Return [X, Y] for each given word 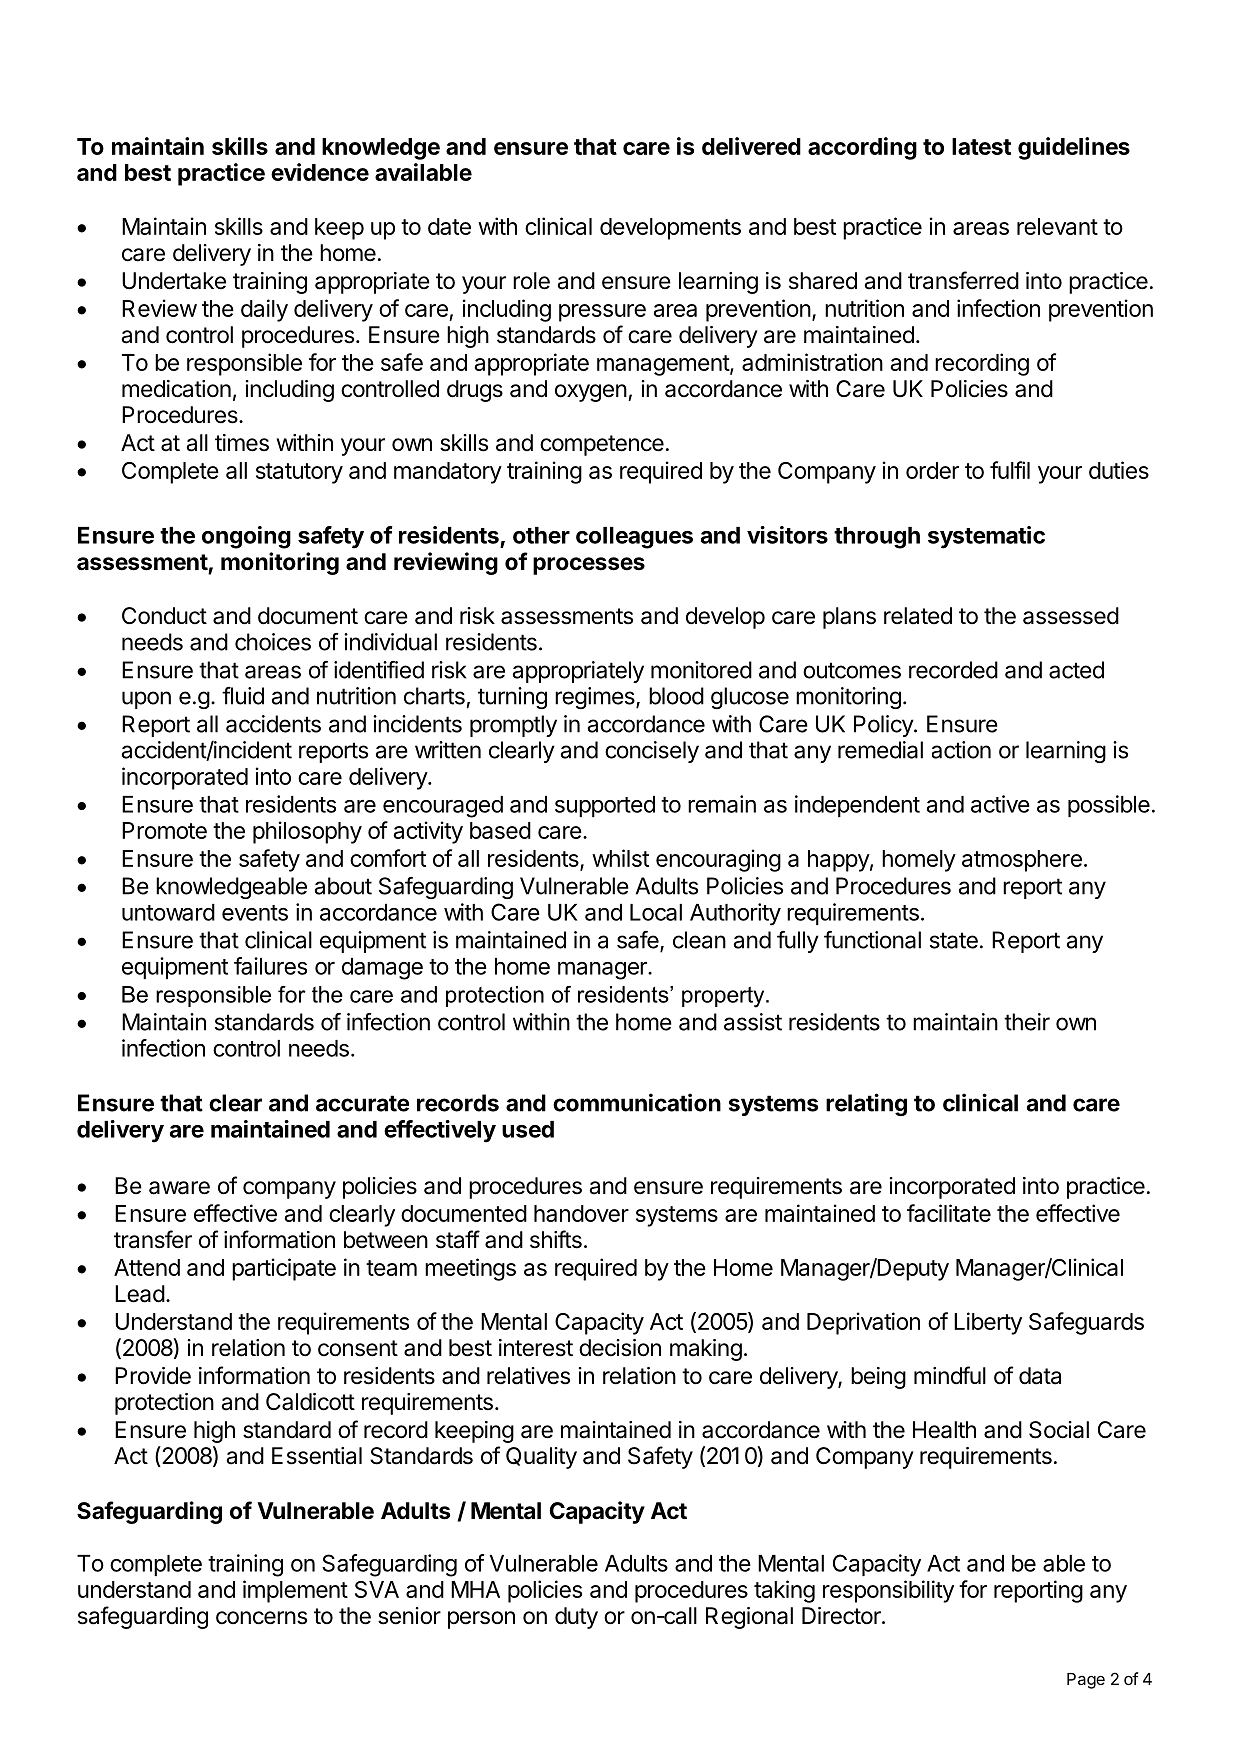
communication [637, 1102]
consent [358, 1348]
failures [270, 966]
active [1000, 804]
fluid [243, 696]
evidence [320, 172]
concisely [652, 752]
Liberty [988, 1323]
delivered [751, 146]
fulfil [1010, 470]
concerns [261, 1618]
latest [981, 146]
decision [620, 1348]
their [1027, 1022]
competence [602, 445]
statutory [299, 473]
